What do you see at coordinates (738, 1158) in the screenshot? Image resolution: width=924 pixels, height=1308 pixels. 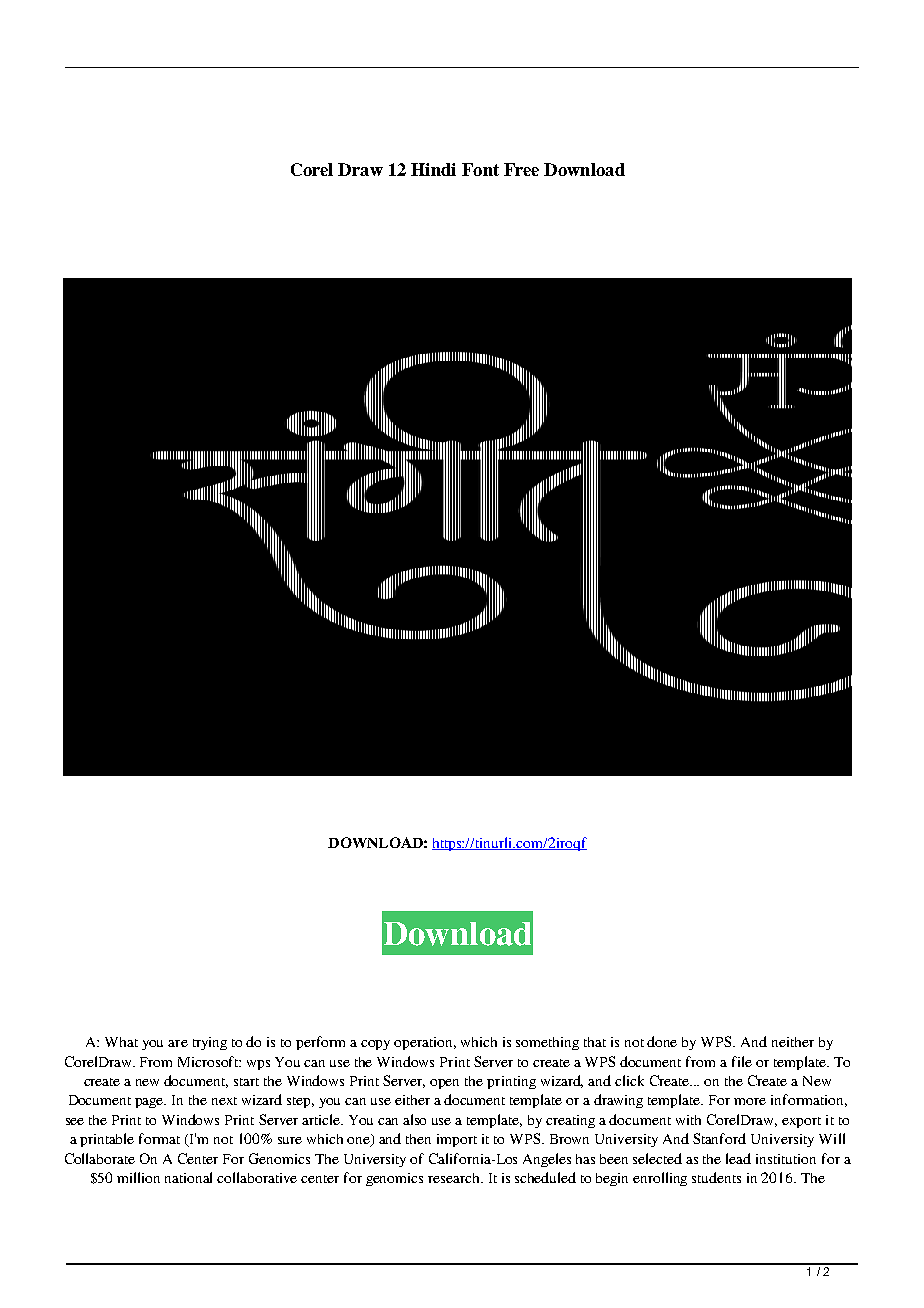 I see `lead` at bounding box center [738, 1158].
